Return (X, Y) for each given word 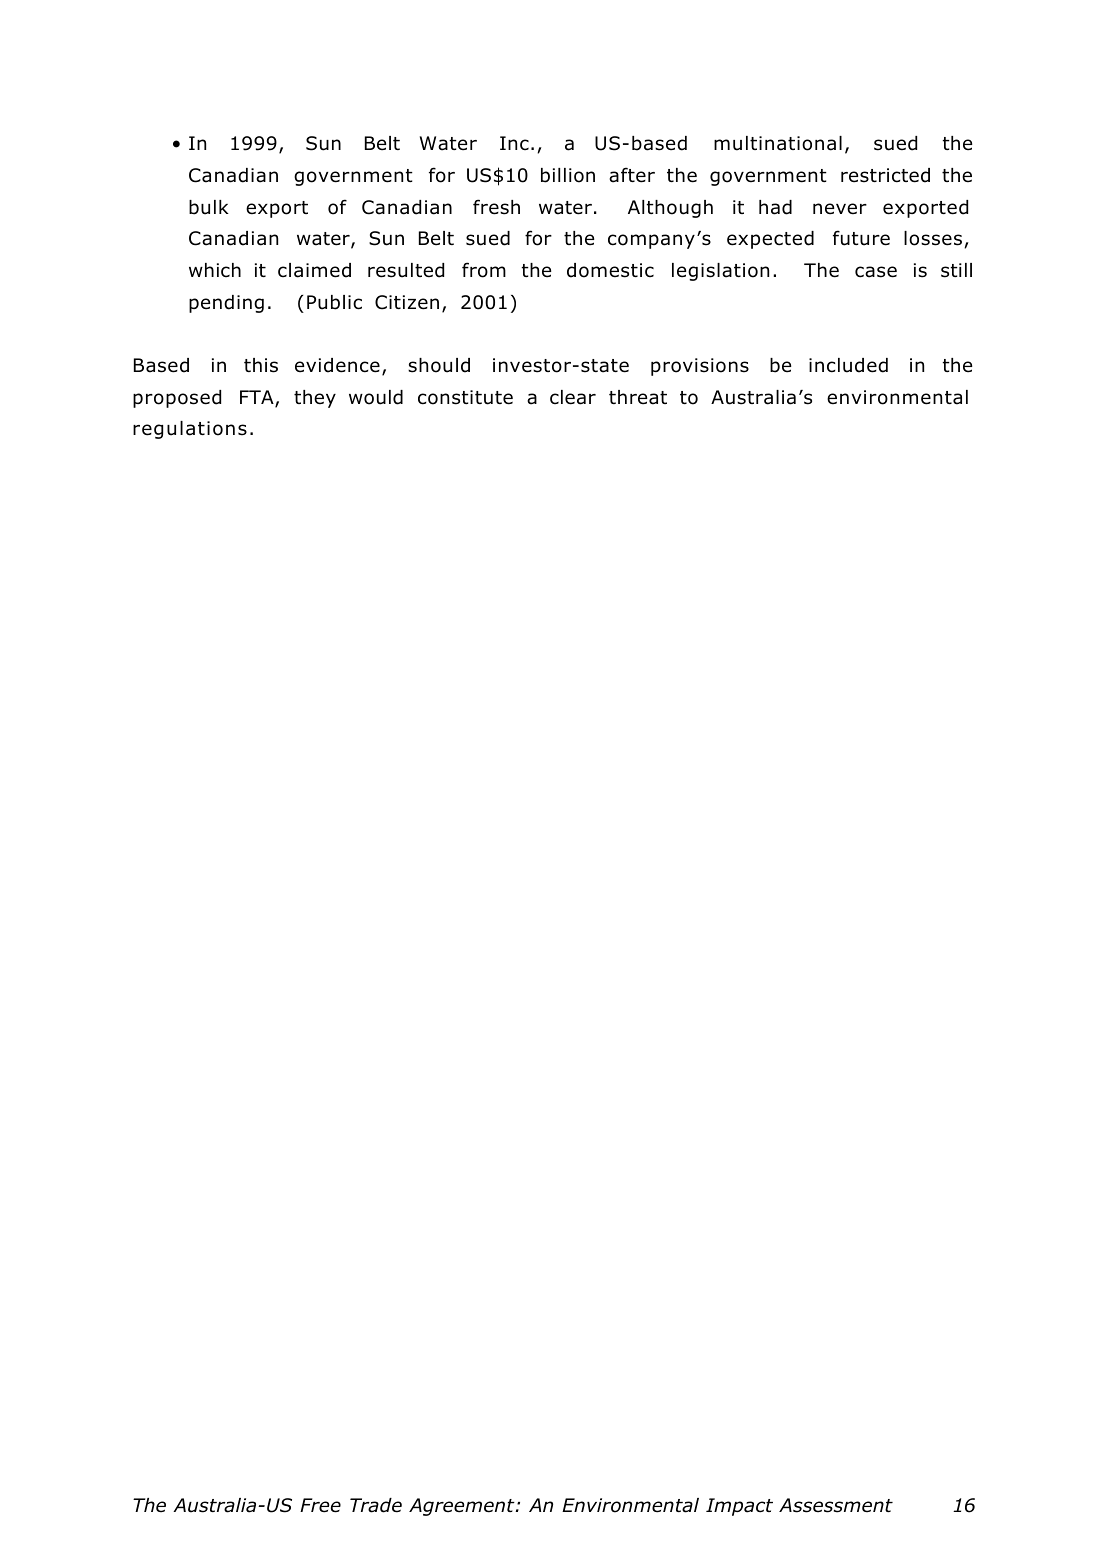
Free (320, 1505)
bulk (209, 207)
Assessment (836, 1505)
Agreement (463, 1507)
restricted (885, 175)
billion (568, 175)
